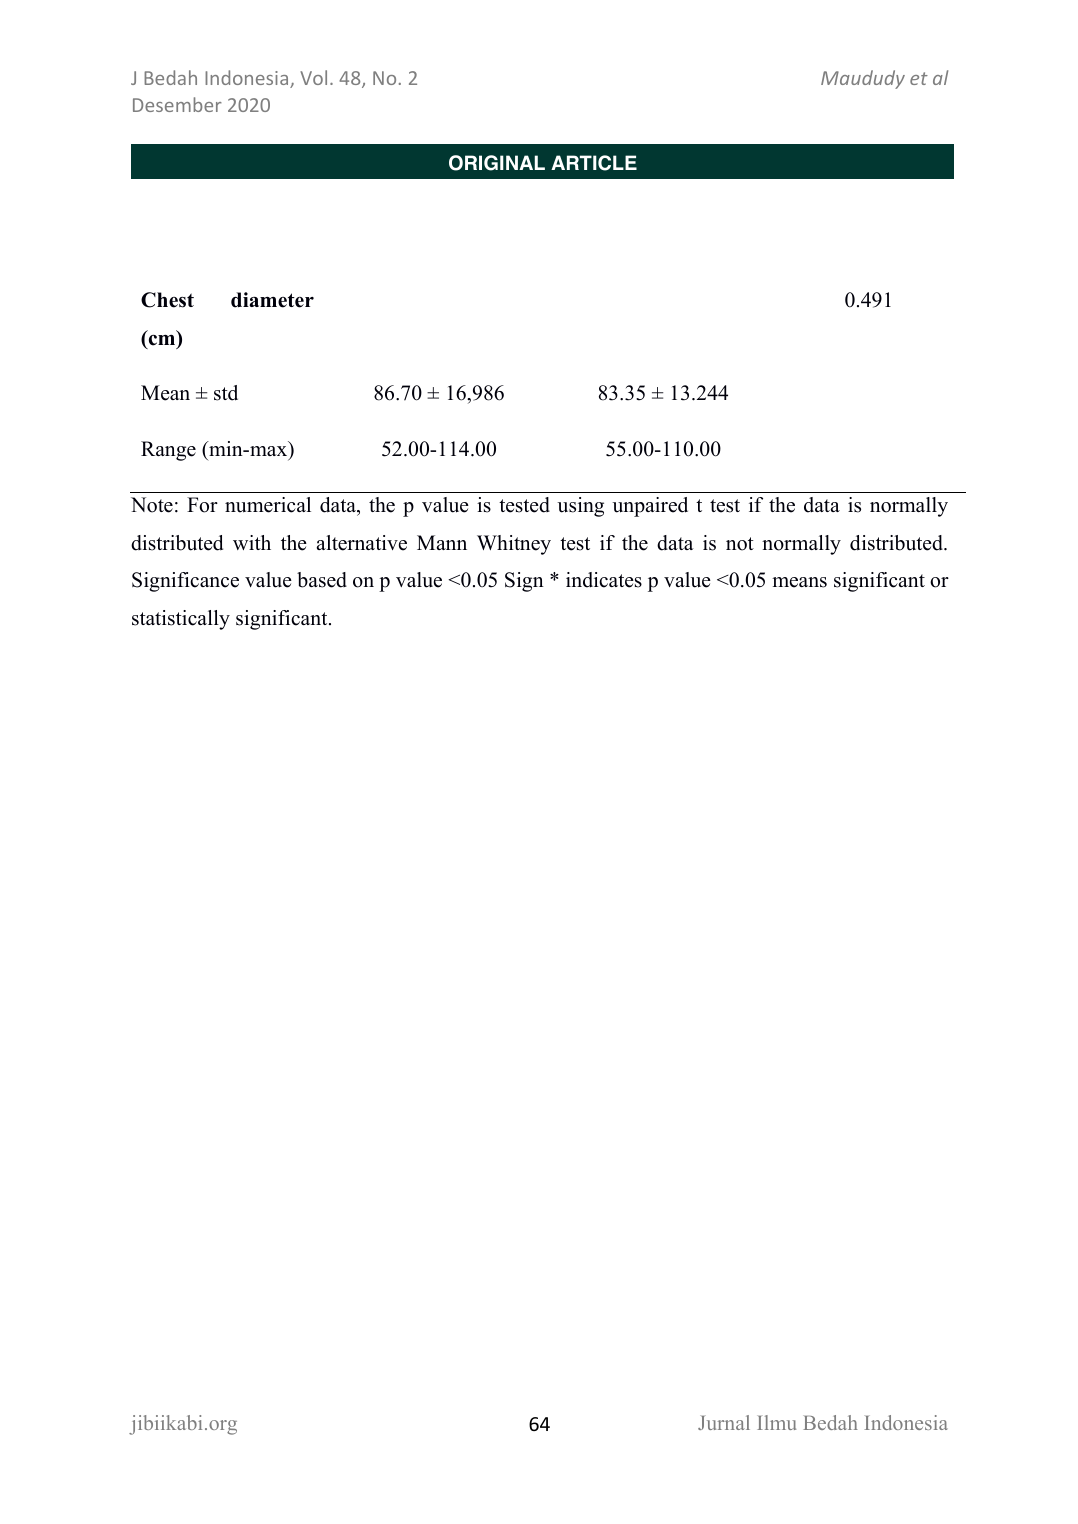 This image has width=1078, height=1524. What do you see at coordinates (181, 620) in the image?
I see `statistically` at bounding box center [181, 620].
